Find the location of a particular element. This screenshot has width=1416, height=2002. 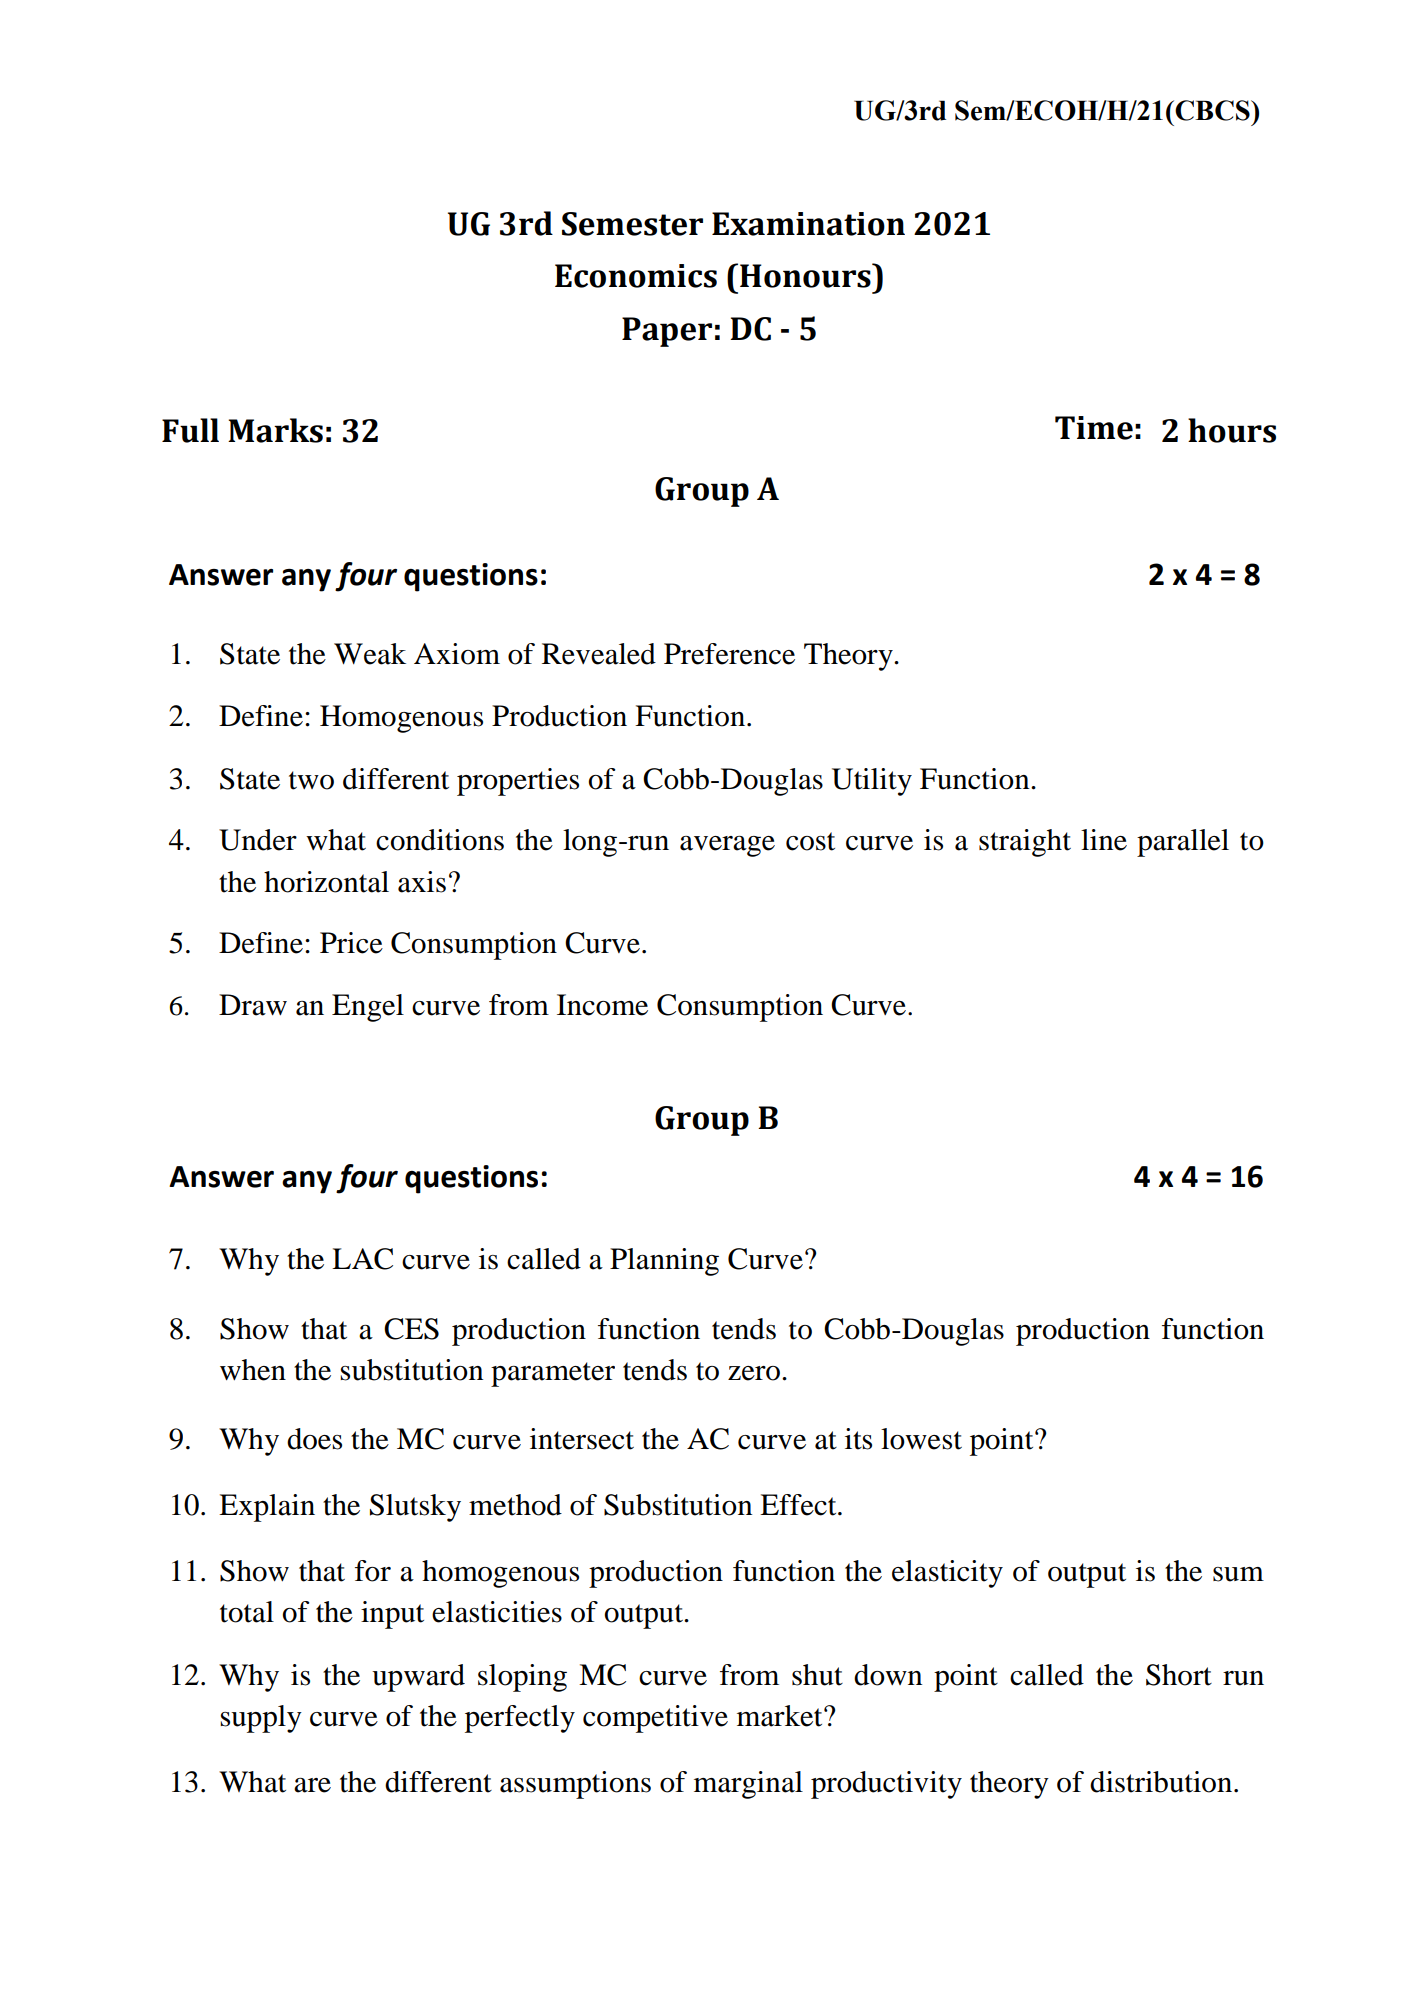

when is located at coordinates (253, 1370).
